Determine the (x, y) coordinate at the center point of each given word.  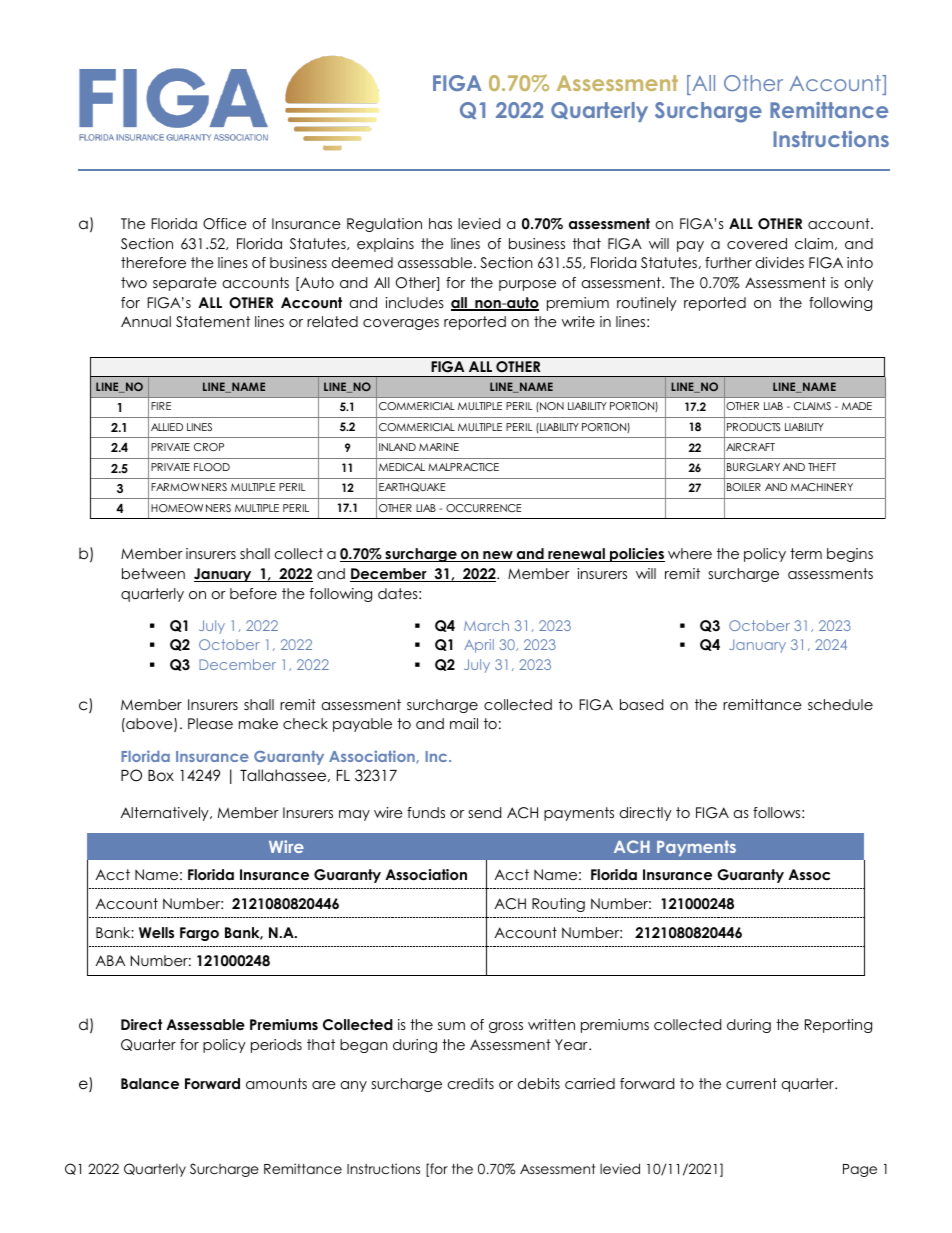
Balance (150, 1083)
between (153, 573)
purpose (527, 285)
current (751, 1083)
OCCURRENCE (483, 508)
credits (470, 1083)
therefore (153, 262)
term (806, 553)
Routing (558, 905)
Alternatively (166, 814)
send (484, 812)
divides (780, 262)
